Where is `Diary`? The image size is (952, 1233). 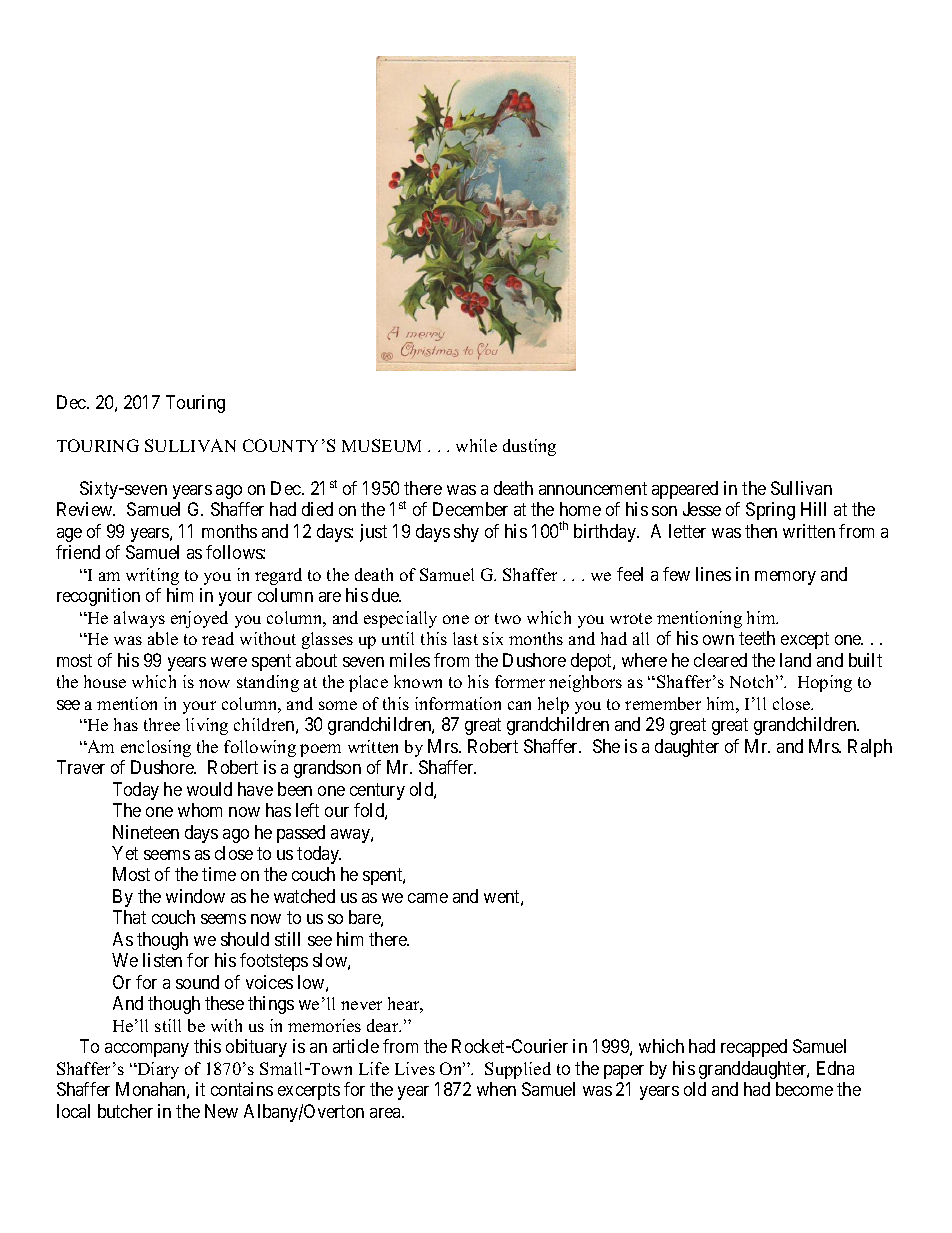 Diary is located at coordinates (157, 1070).
